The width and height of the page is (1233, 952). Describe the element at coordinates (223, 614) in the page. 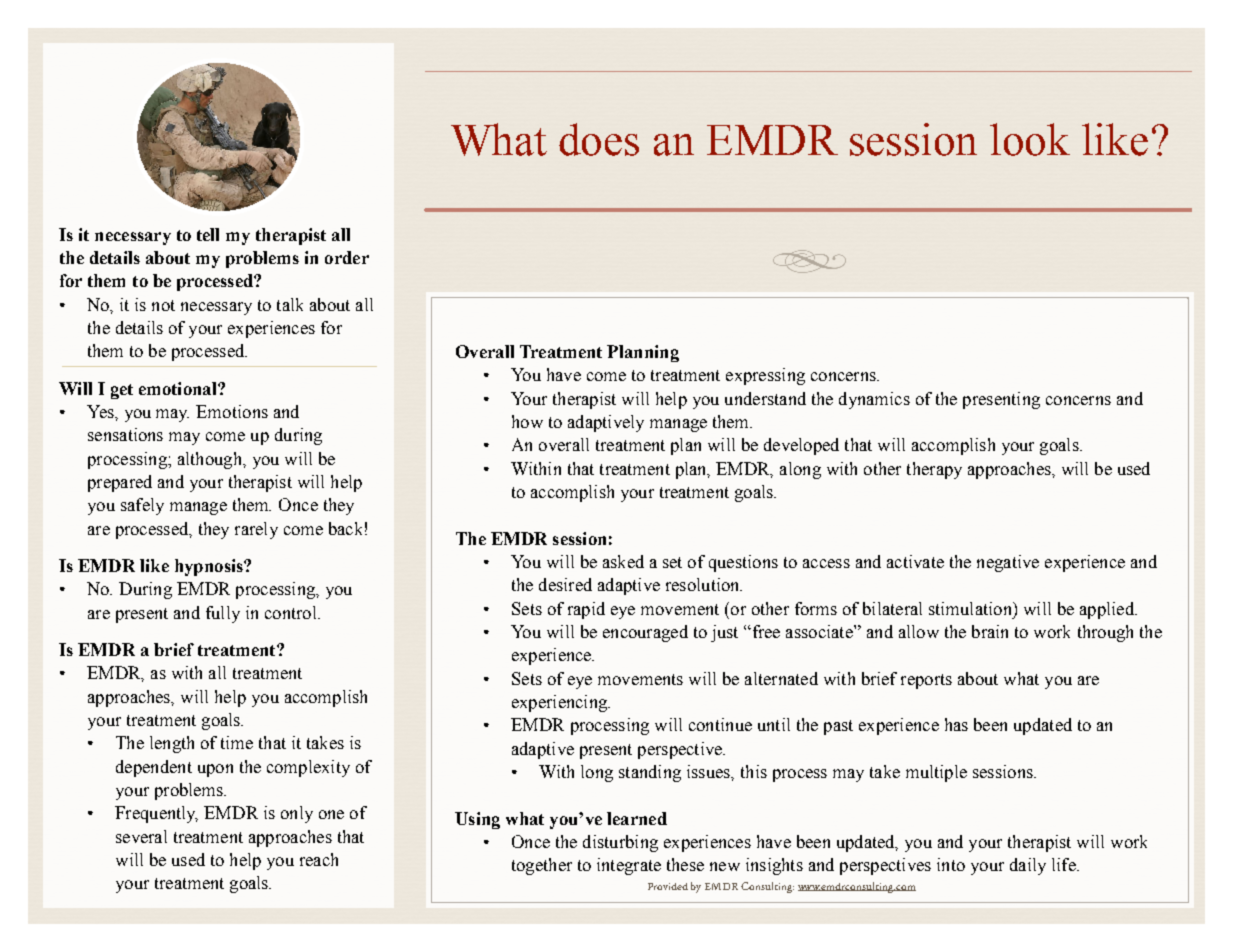

I see `fully` at that location.
